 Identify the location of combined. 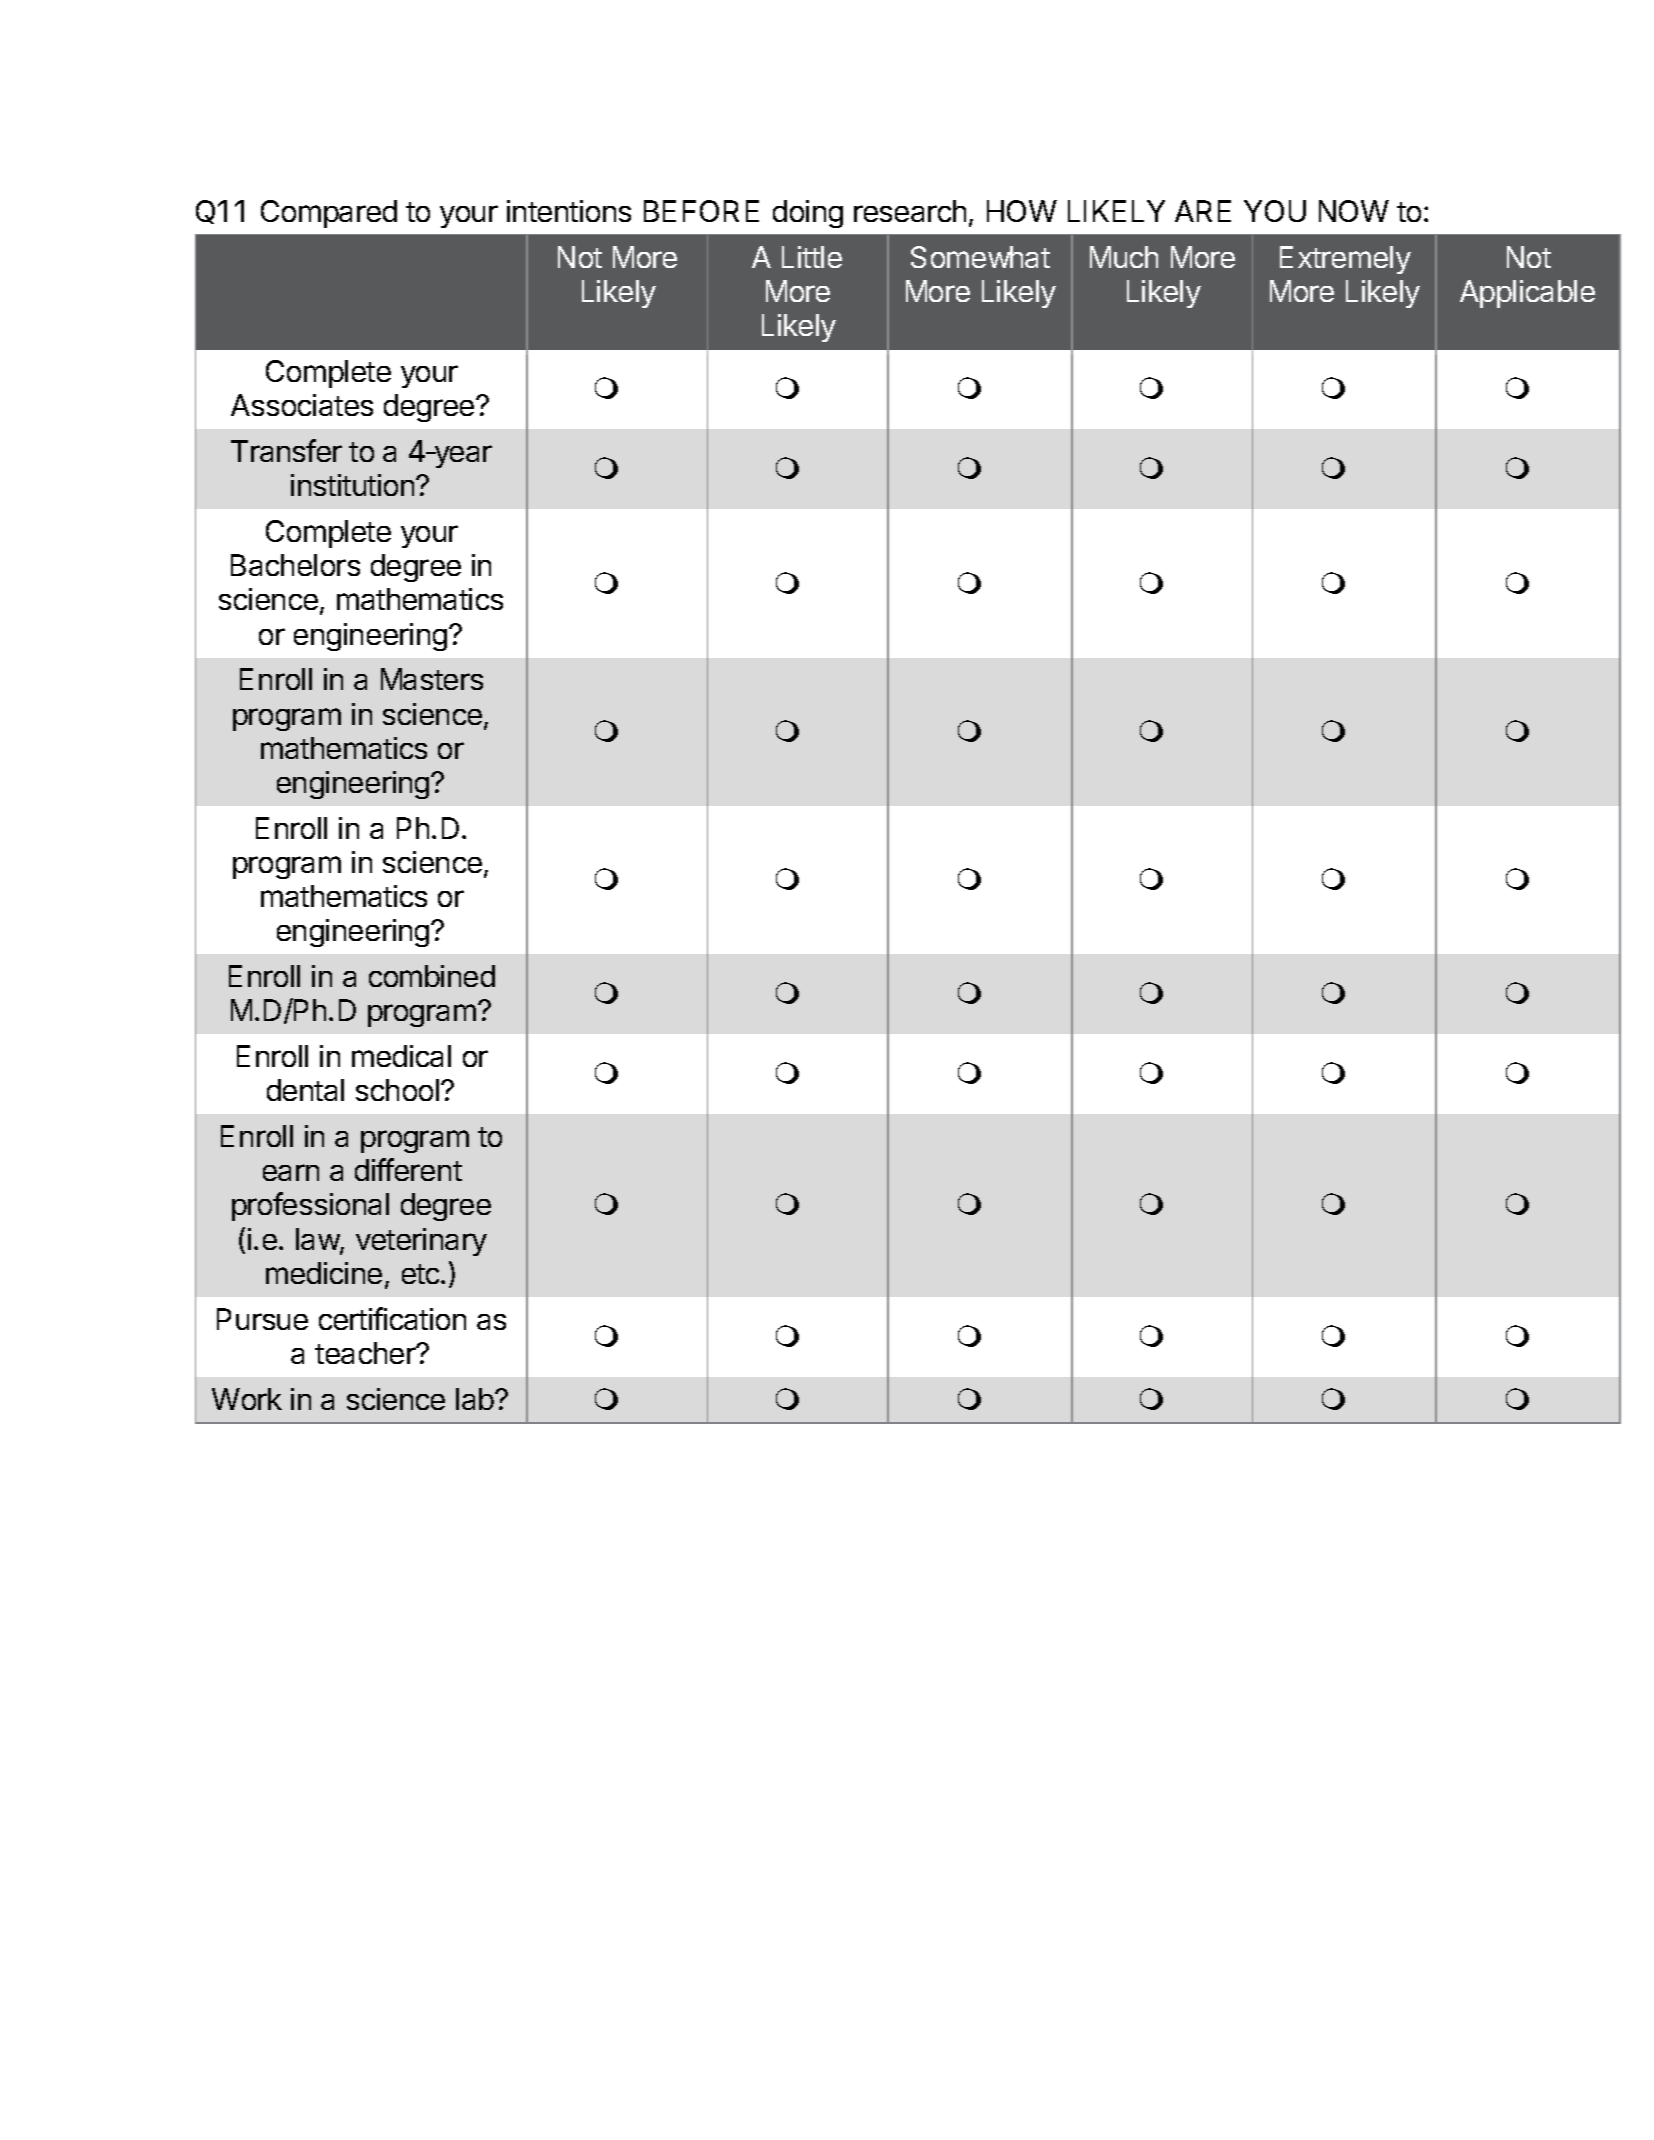
(432, 976).
